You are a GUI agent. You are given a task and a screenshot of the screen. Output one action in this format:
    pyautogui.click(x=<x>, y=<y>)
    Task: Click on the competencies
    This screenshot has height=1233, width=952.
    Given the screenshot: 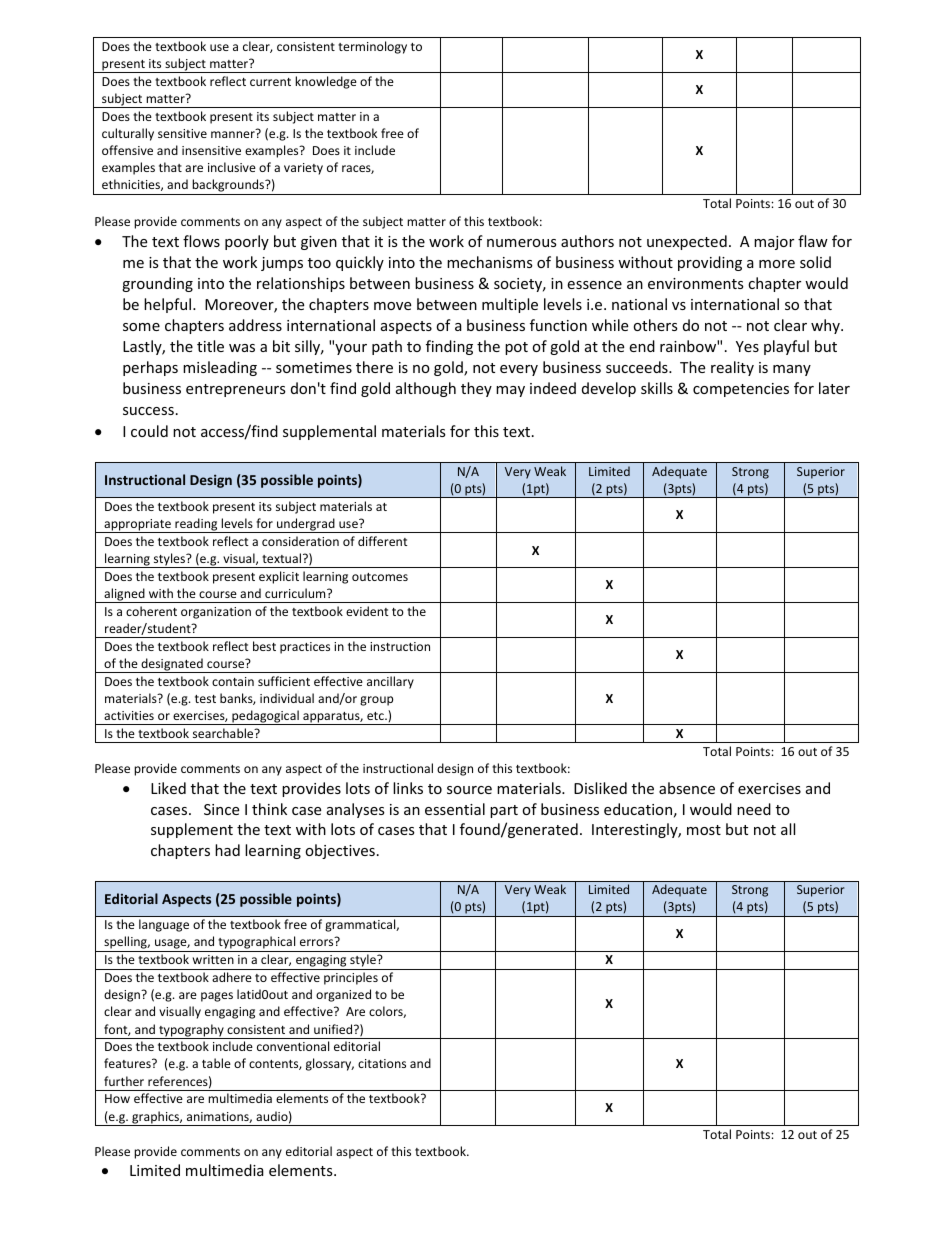 What is the action you would take?
    pyautogui.click(x=741, y=390)
